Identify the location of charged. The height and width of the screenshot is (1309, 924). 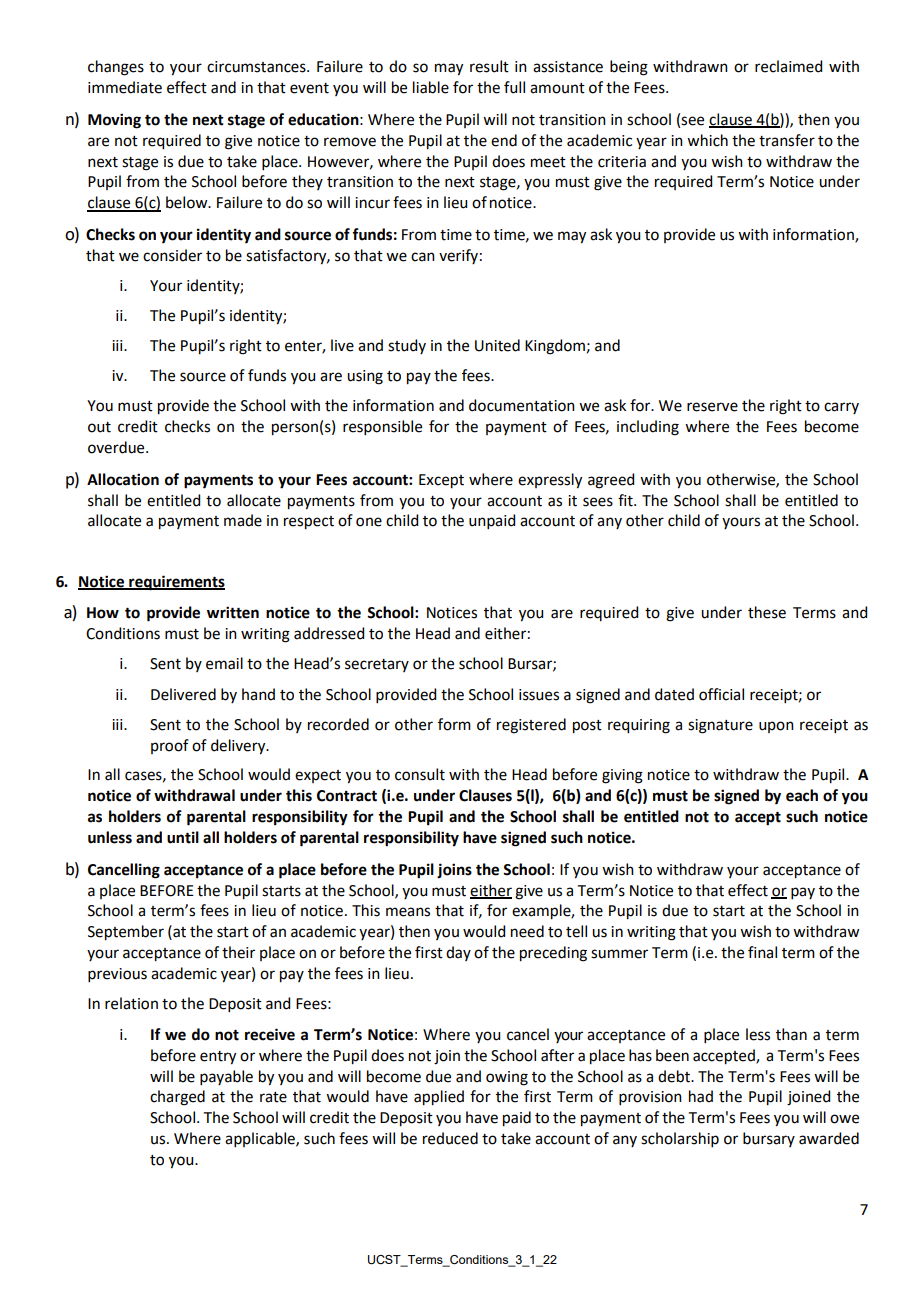
(177, 1098).
